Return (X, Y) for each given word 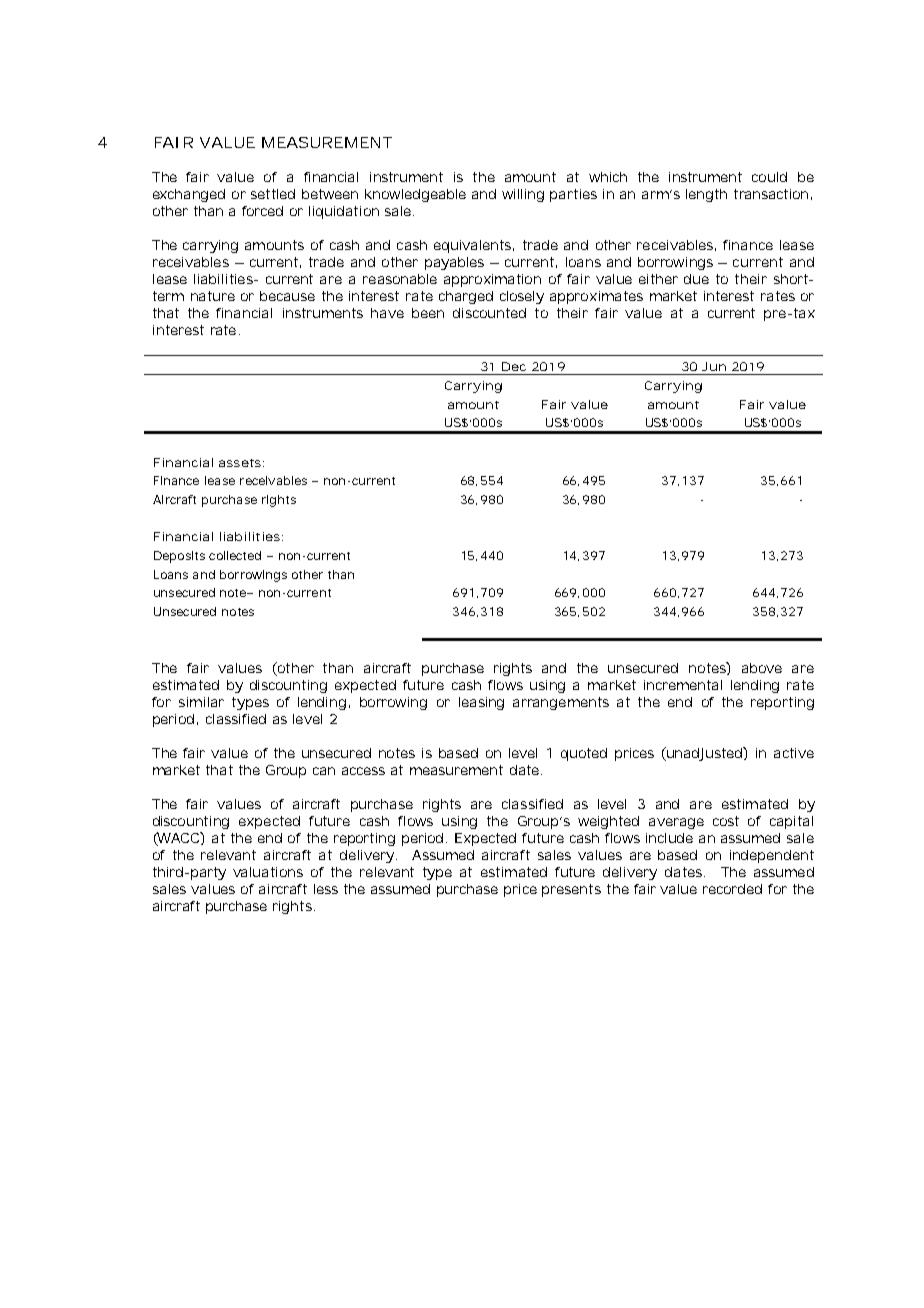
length (706, 195)
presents (571, 890)
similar (201, 702)
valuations (268, 872)
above (762, 668)
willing (523, 195)
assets (240, 463)
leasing (481, 703)
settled (273, 194)
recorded (732, 889)
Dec (514, 366)
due (696, 279)
